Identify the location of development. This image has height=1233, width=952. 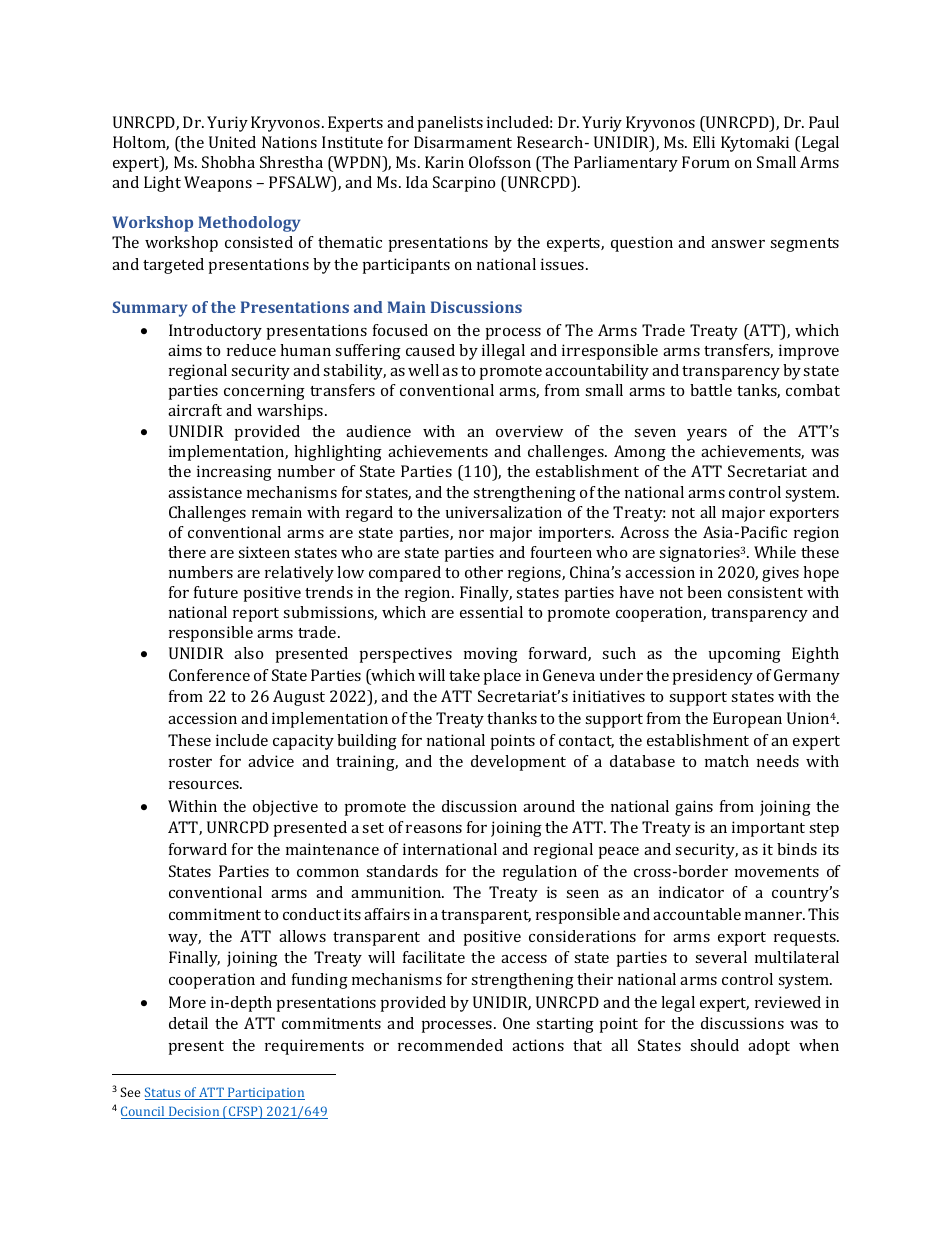
(518, 763).
